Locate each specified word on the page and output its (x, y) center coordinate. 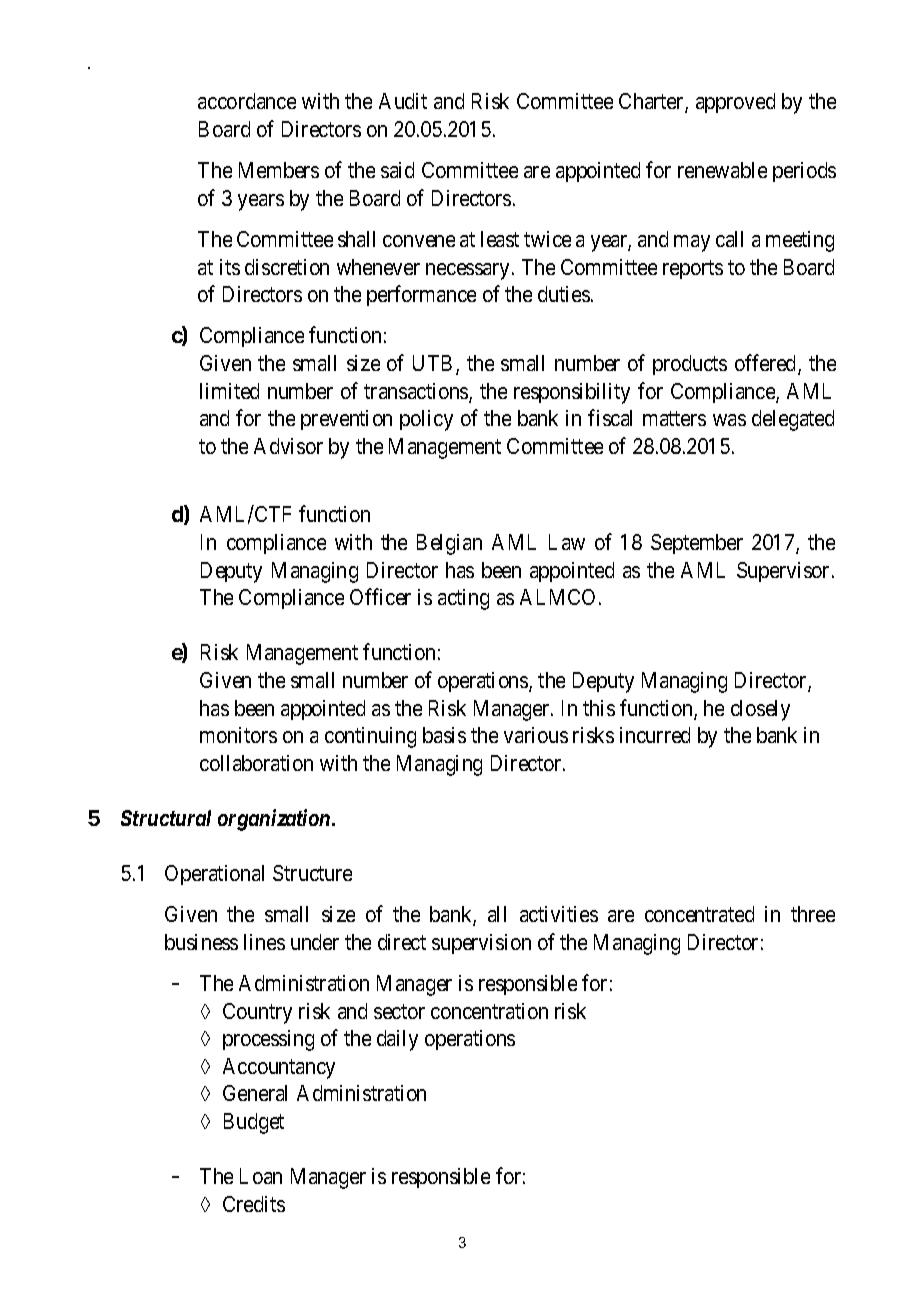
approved (735, 103)
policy (426, 420)
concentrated (699, 914)
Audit (403, 101)
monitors (238, 735)
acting (463, 599)
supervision (481, 944)
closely (760, 710)
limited (229, 391)
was (729, 420)
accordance (247, 101)
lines (264, 942)
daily (397, 1040)
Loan (261, 1176)
